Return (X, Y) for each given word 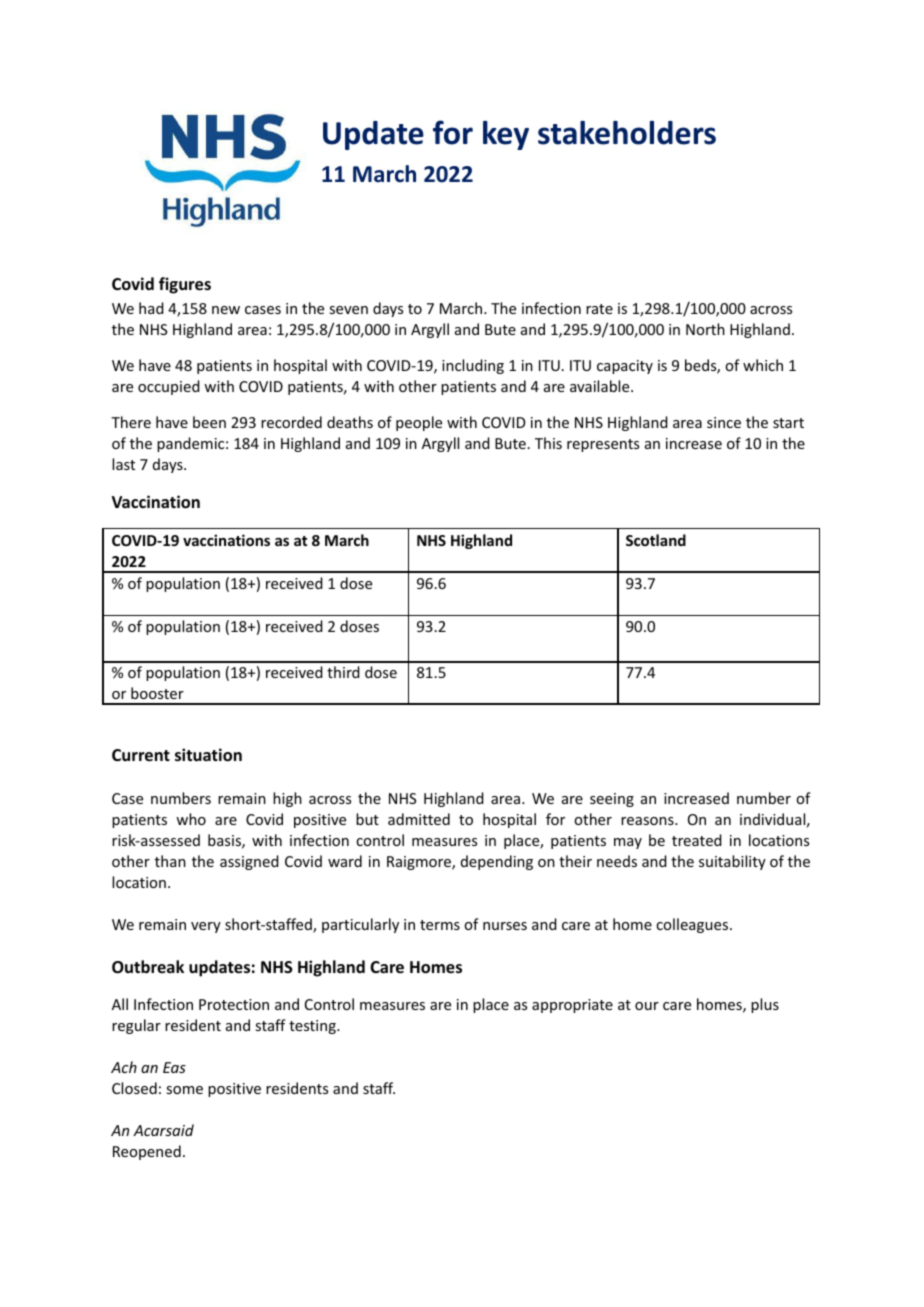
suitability (732, 862)
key (506, 135)
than (170, 861)
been (209, 422)
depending (497, 862)
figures (185, 285)
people (419, 423)
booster (157, 693)
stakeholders (627, 133)
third (343, 672)
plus (765, 1005)
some (184, 1090)
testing (313, 1027)
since (724, 422)
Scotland (656, 540)
